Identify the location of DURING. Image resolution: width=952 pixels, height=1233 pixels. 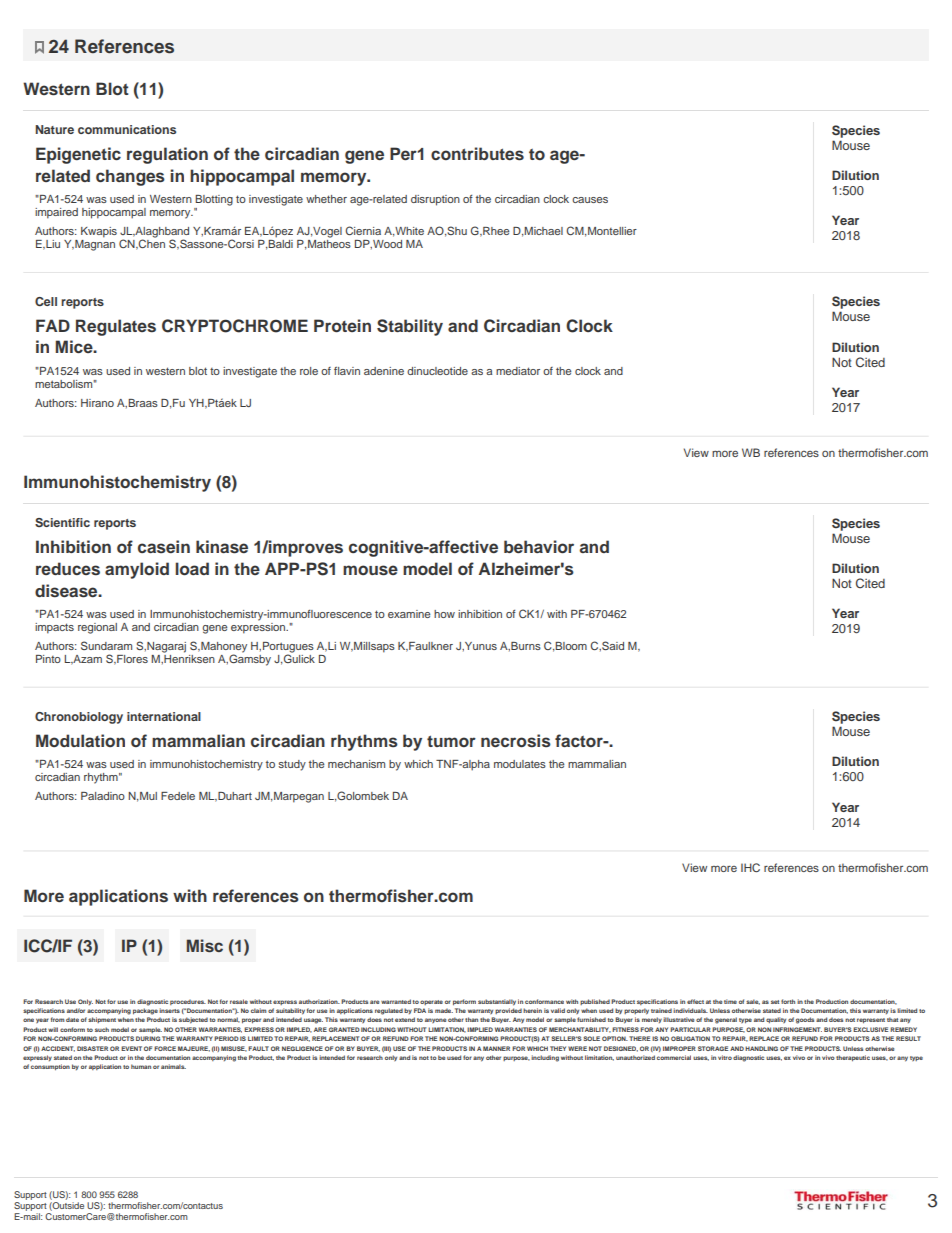
(148, 1038).
